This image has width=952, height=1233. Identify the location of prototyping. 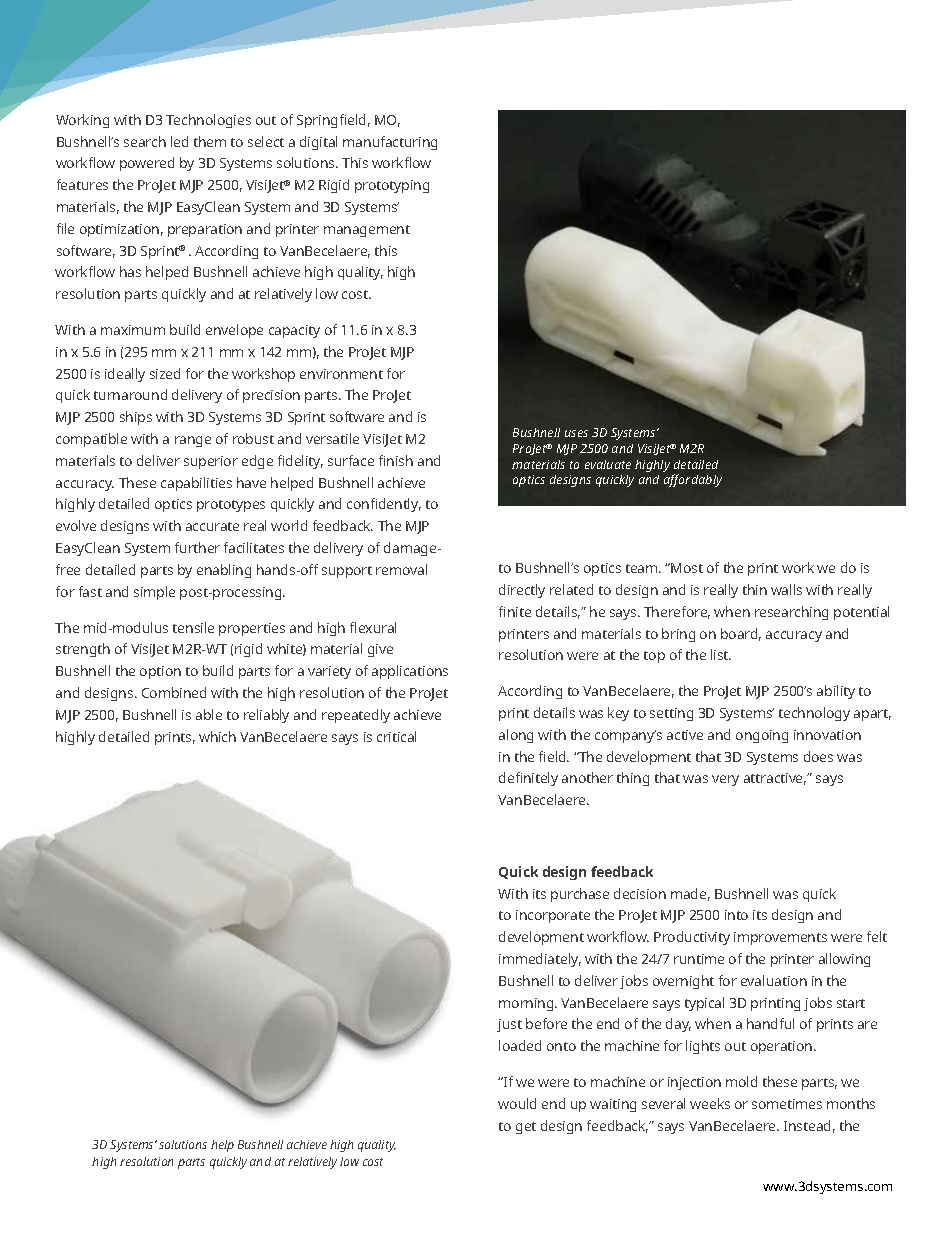
(392, 186).
